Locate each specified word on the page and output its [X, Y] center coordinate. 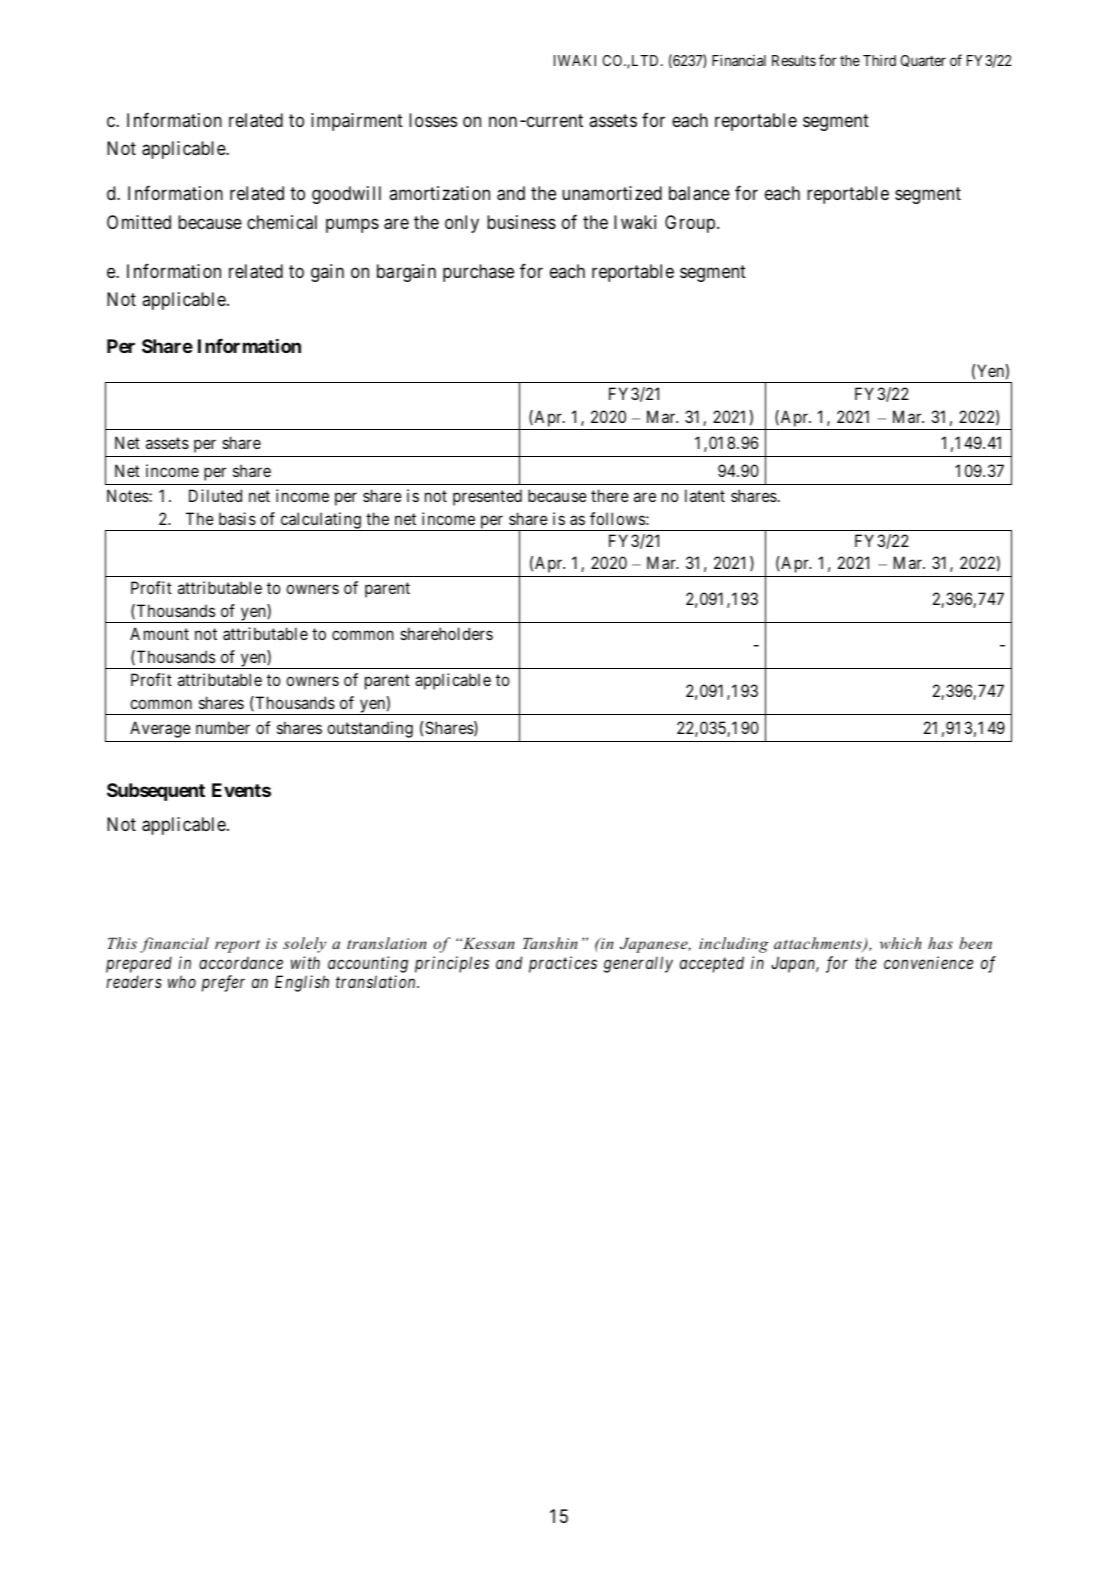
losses [433, 120]
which [901, 943]
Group [690, 224]
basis [237, 518]
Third [879, 60]
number [223, 727]
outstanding [370, 729]
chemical [282, 222]
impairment [357, 122]
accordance [241, 962]
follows [617, 518]
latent [705, 495]
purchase [478, 273]
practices [563, 964]
